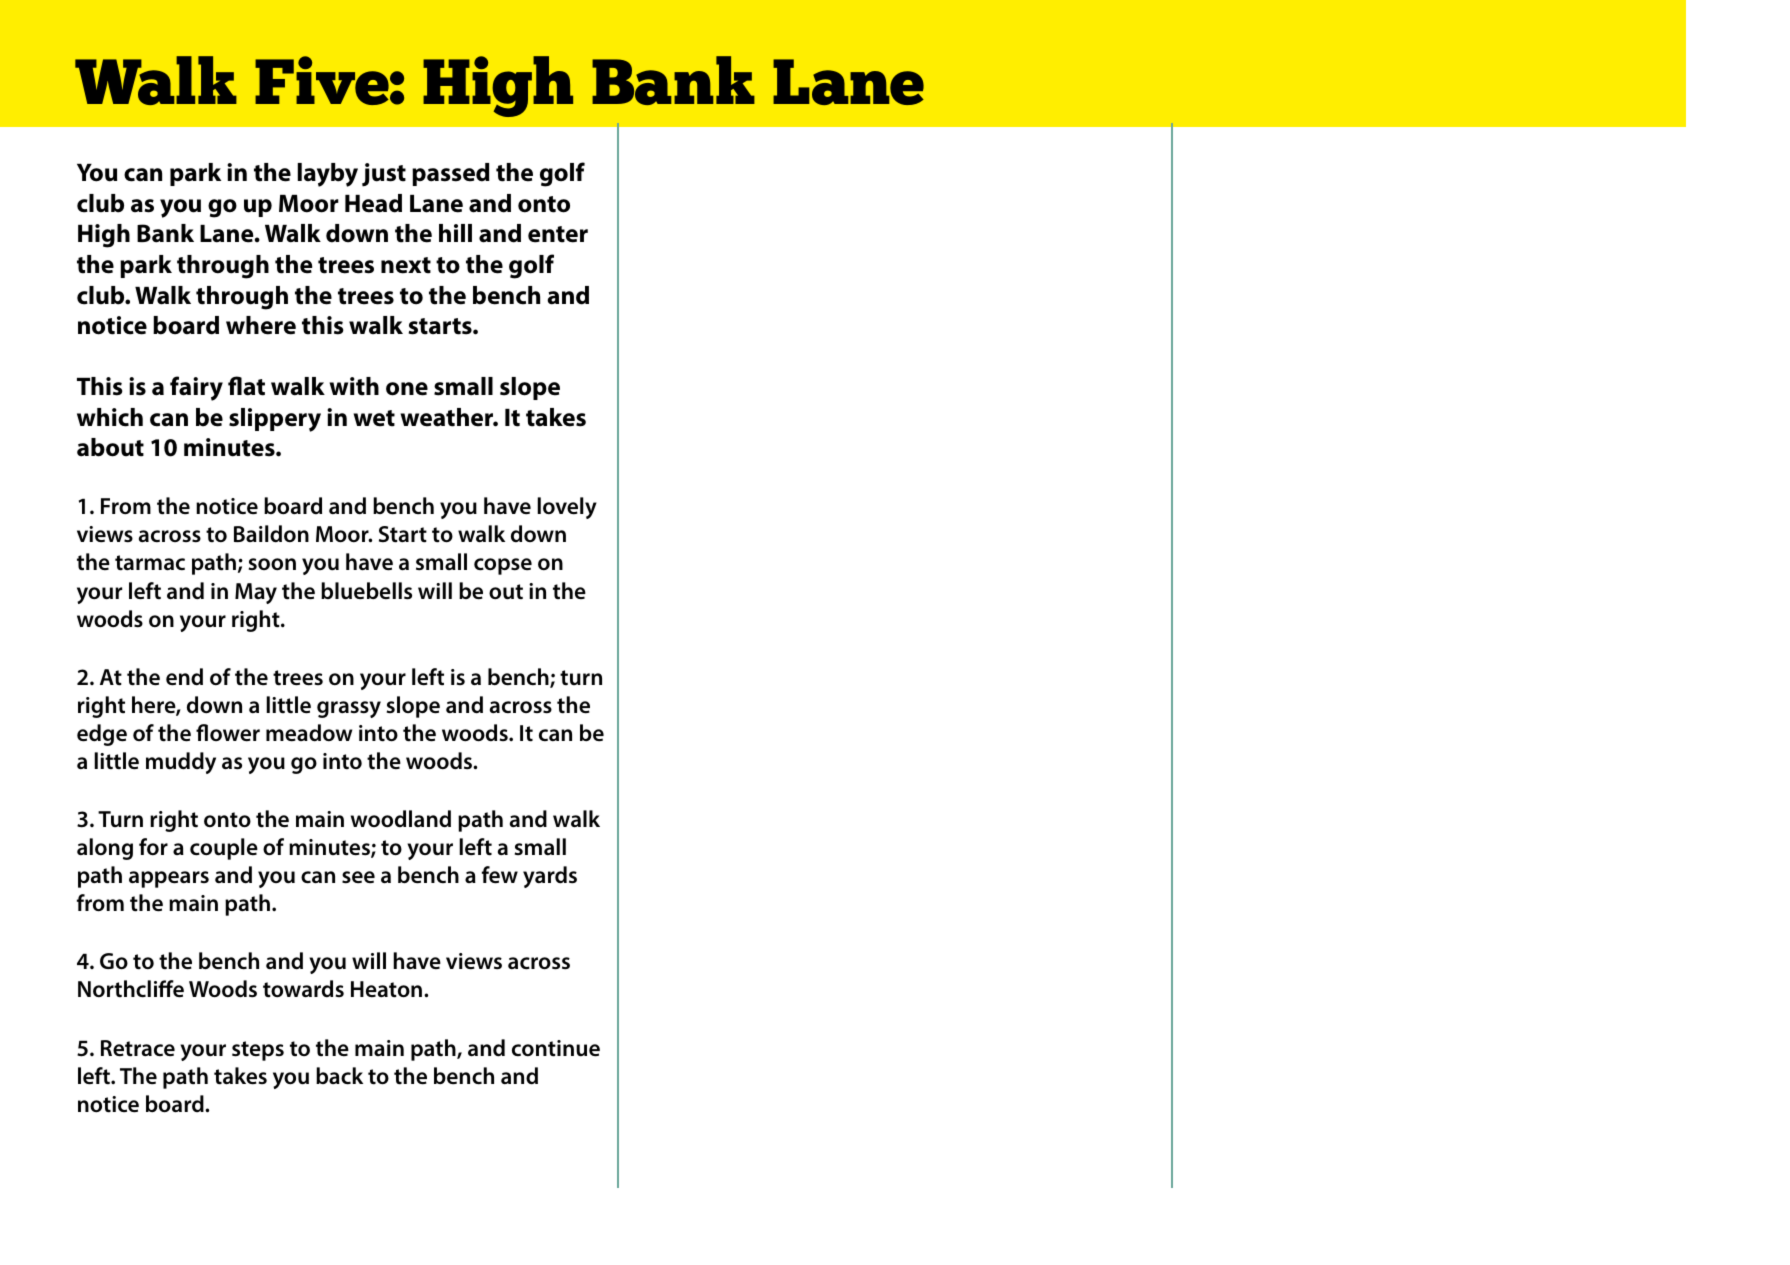 This document has width=1790, height=1265. Describe the element at coordinates (366, 591) in the document. I see `bluebells` at that location.
